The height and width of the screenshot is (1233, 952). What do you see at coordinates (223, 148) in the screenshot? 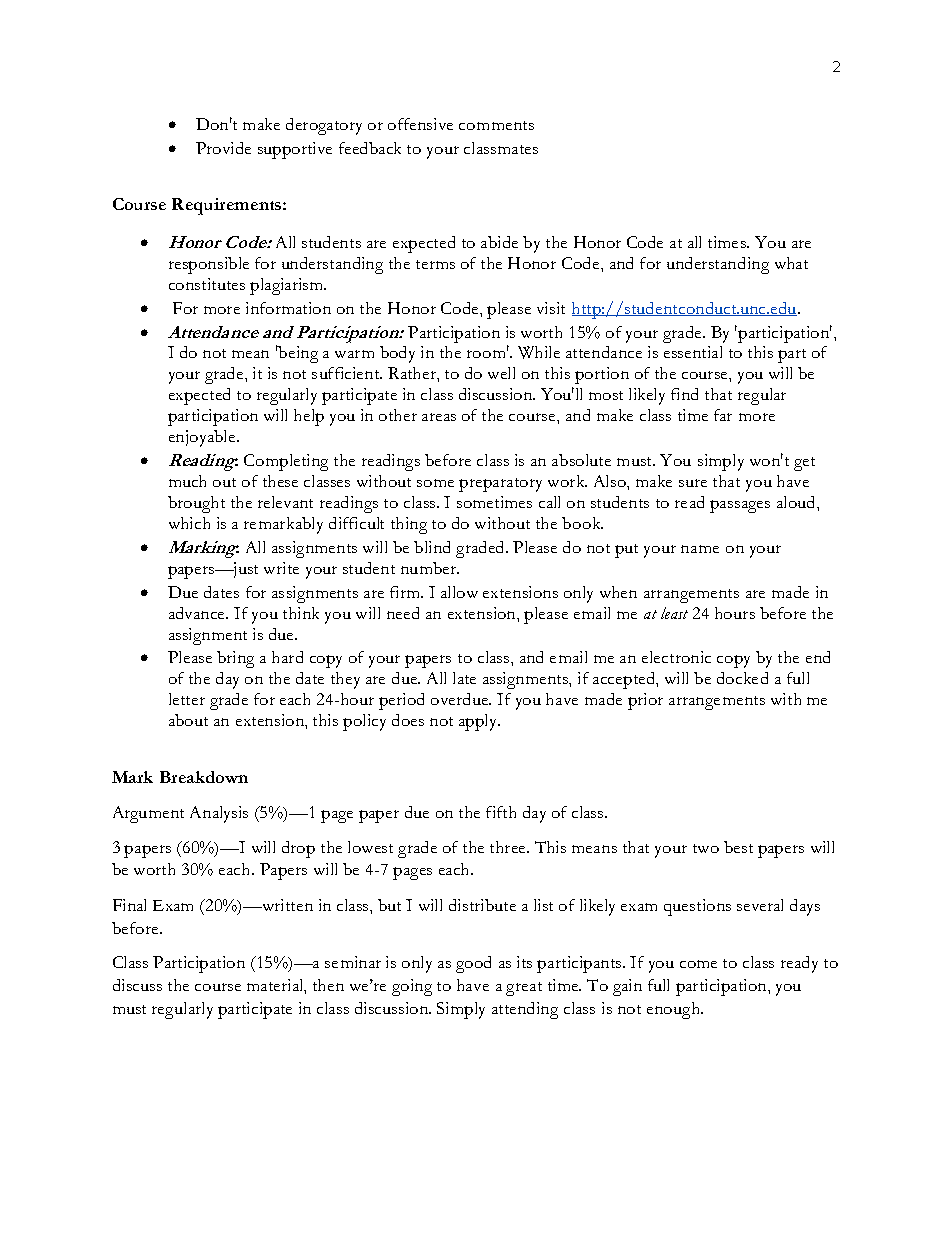
I see `Provide` at bounding box center [223, 148].
